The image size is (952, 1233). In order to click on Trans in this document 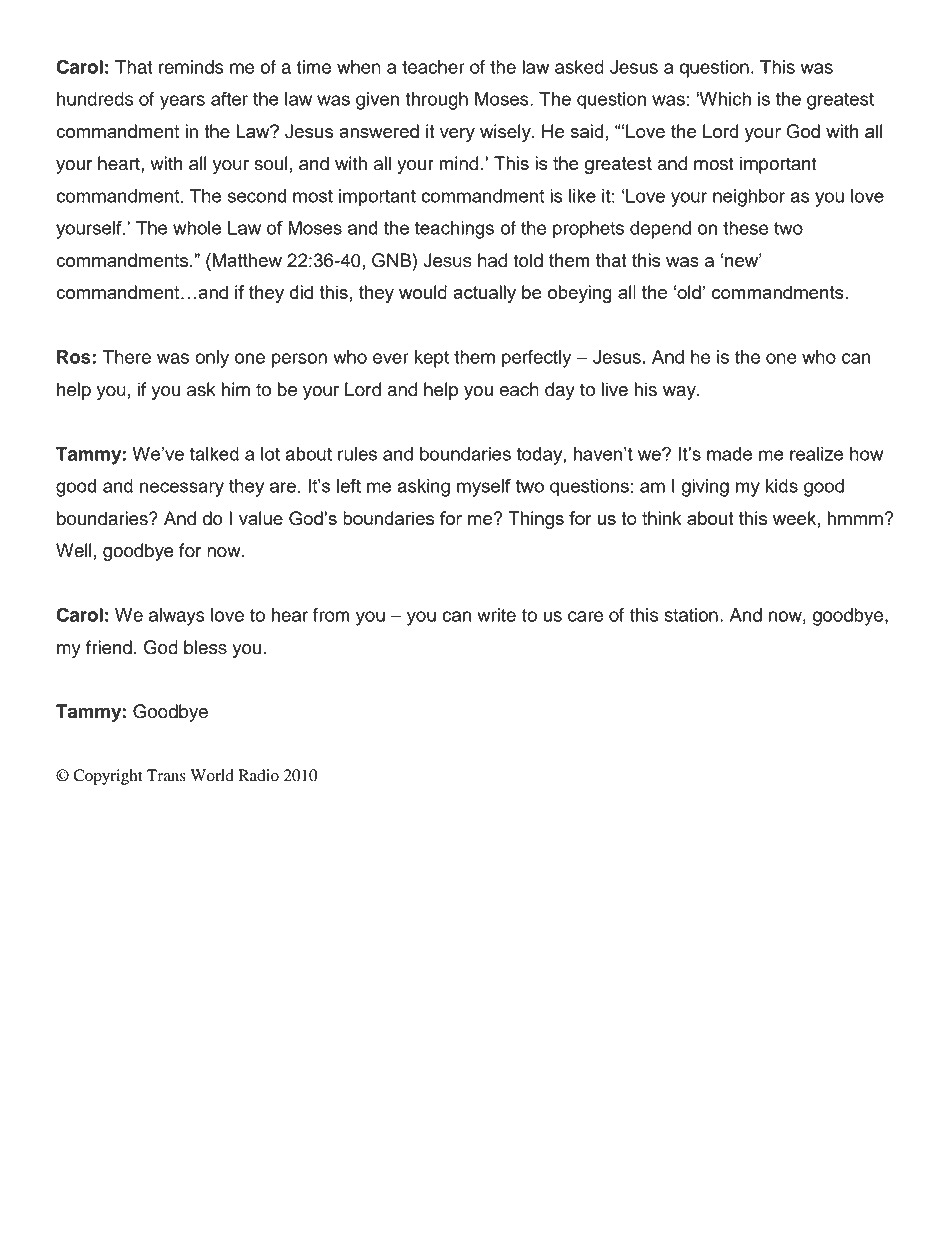, I will do `click(166, 775)`.
